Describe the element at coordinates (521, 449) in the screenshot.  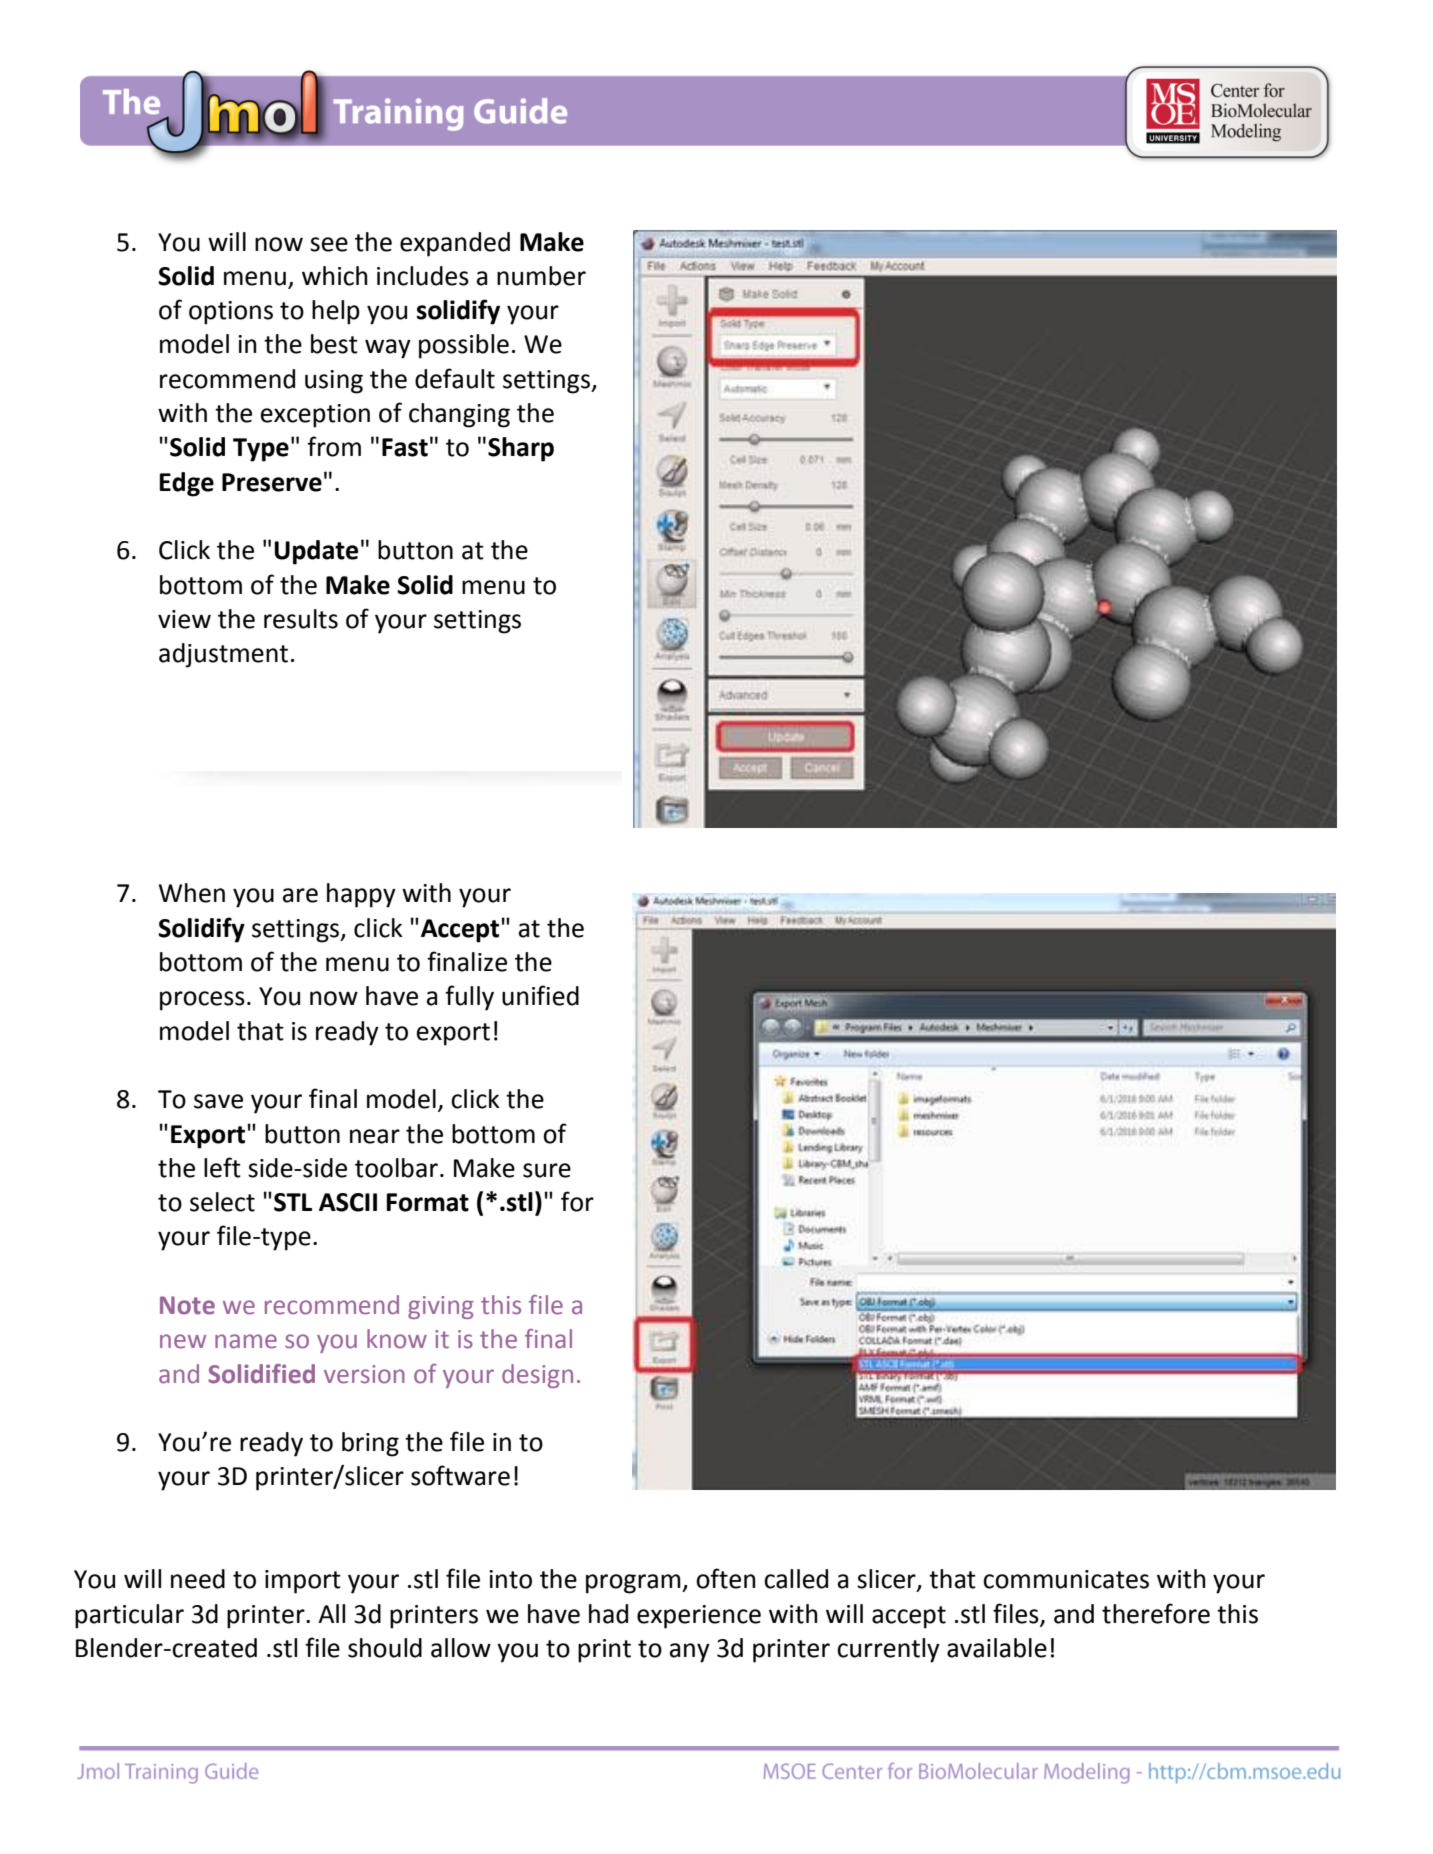
I see `Sharp` at that location.
